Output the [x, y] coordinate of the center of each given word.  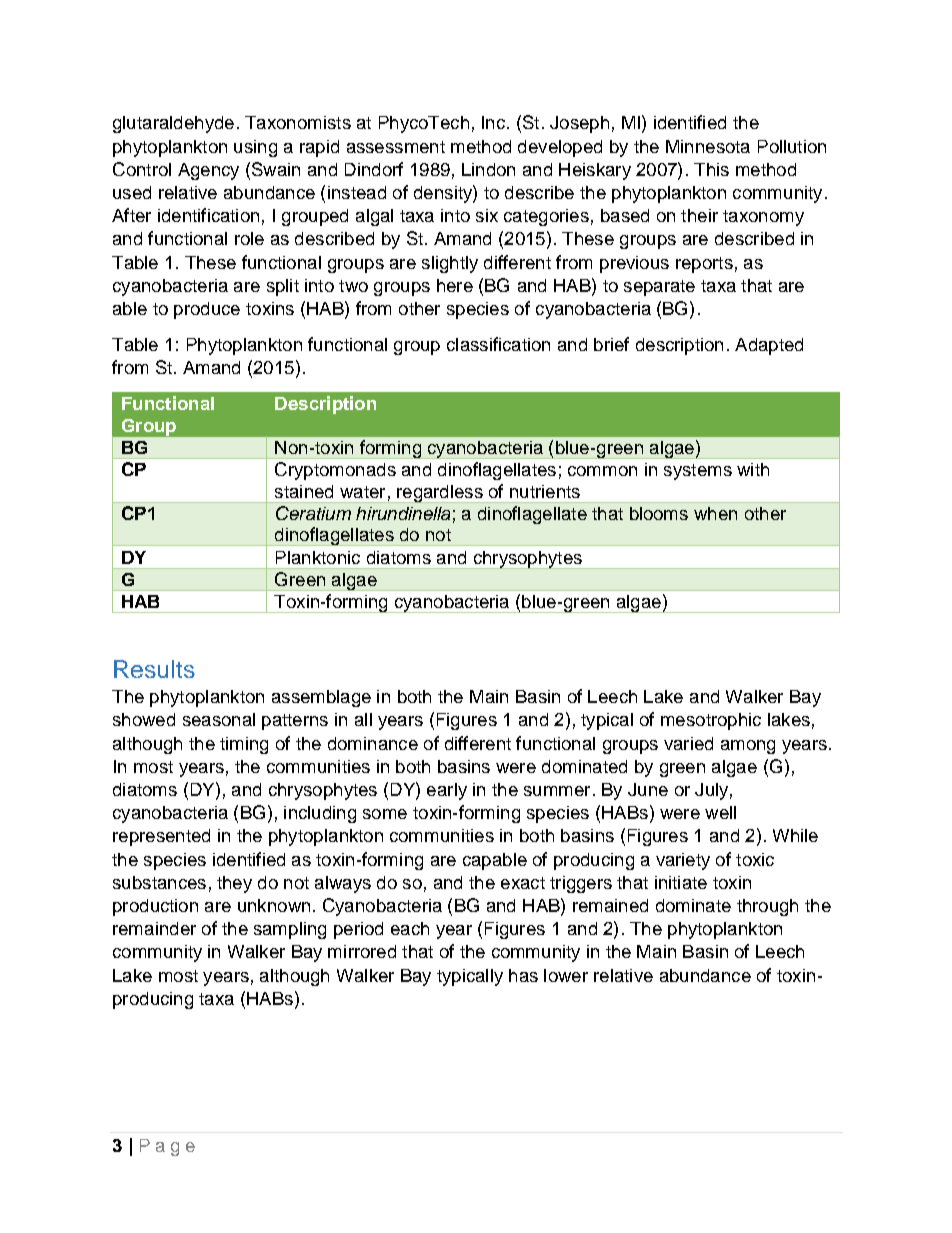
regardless [440, 494]
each [410, 928]
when [715, 513]
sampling [290, 930]
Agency [208, 171]
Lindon [488, 169]
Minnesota [708, 146]
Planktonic [318, 557]
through [767, 907]
